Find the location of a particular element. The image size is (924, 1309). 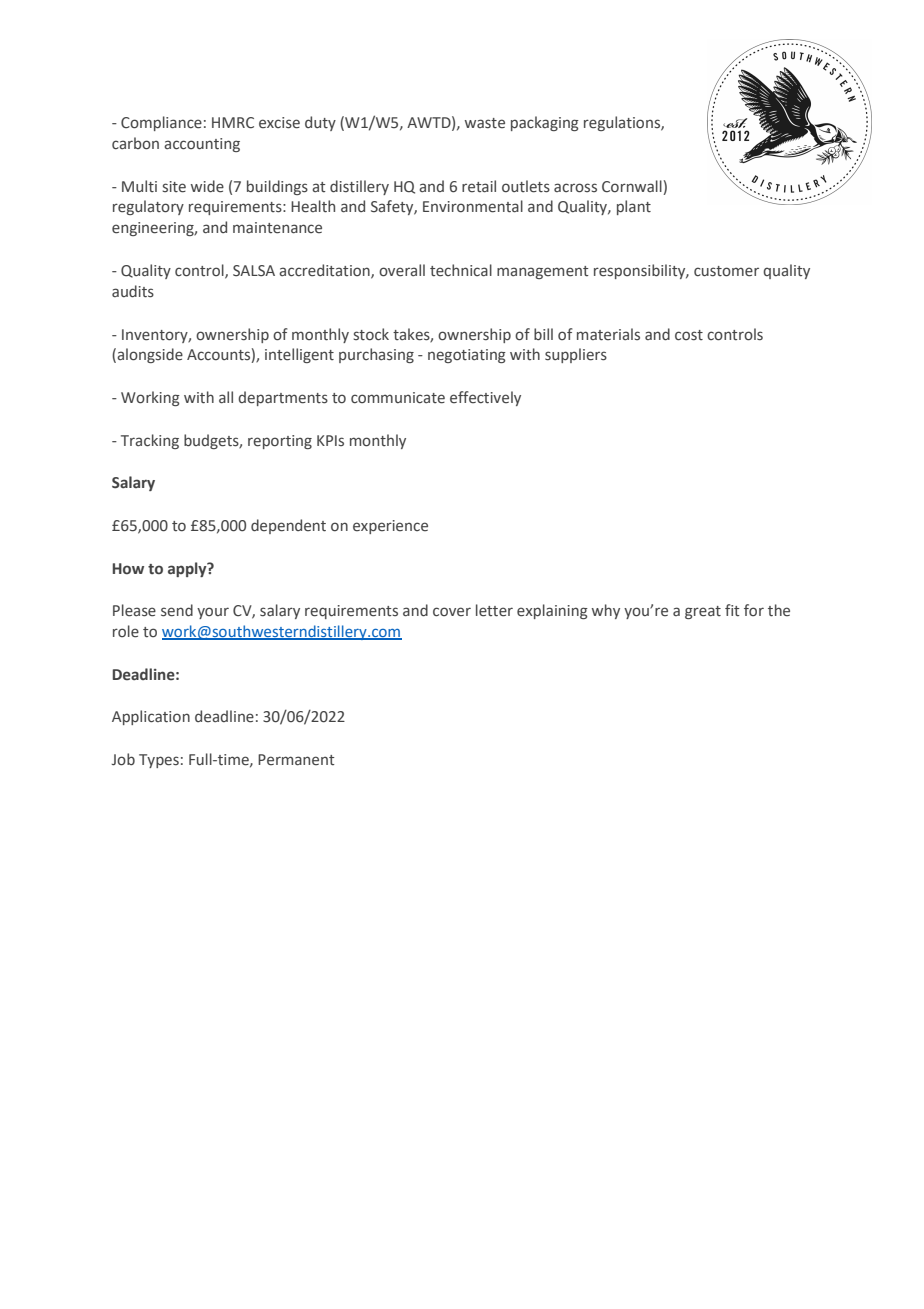

fit is located at coordinates (732, 610).
